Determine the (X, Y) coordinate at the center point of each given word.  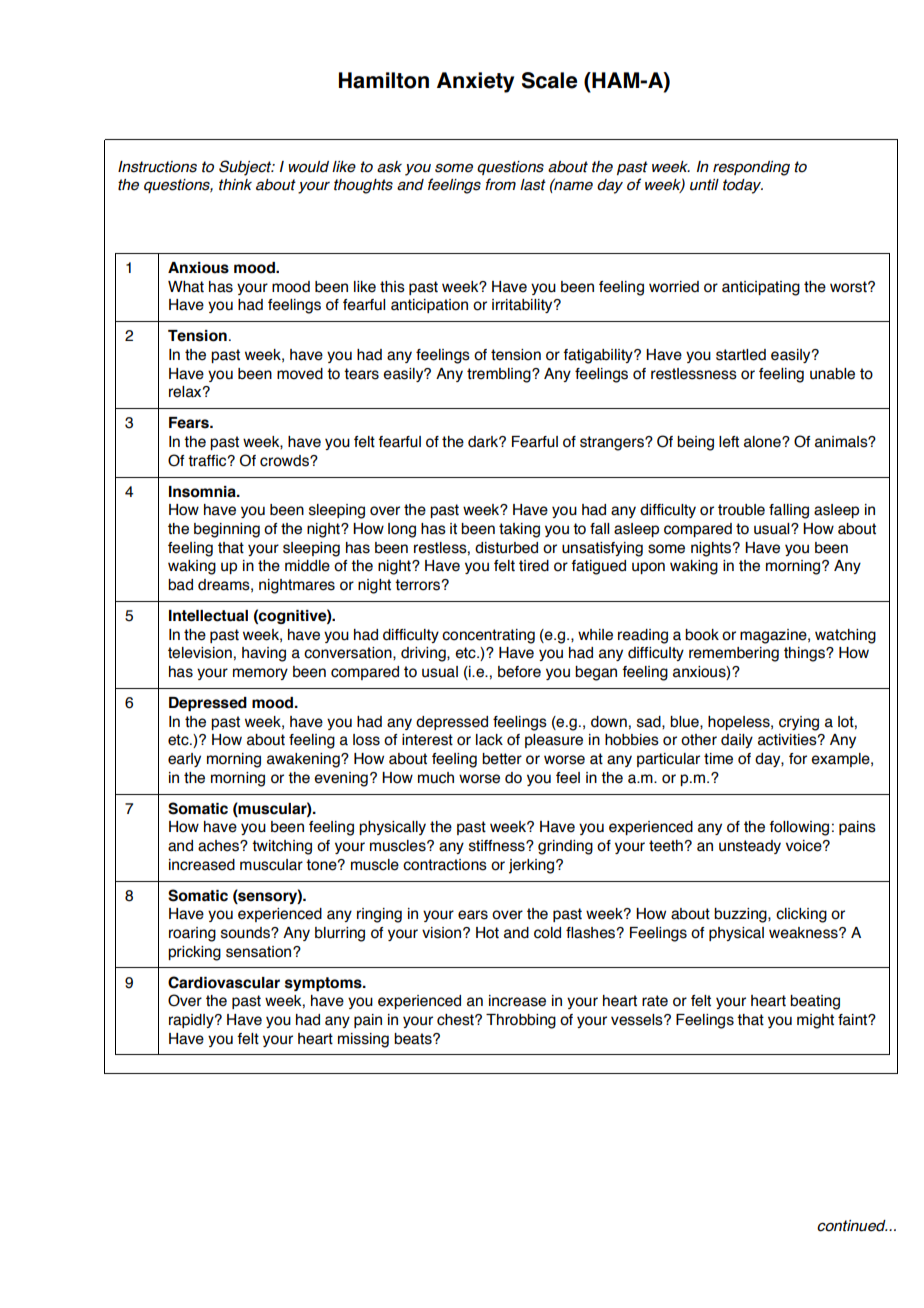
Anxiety (475, 82)
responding (751, 168)
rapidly (192, 1021)
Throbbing (521, 1021)
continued (852, 1226)
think (235, 185)
